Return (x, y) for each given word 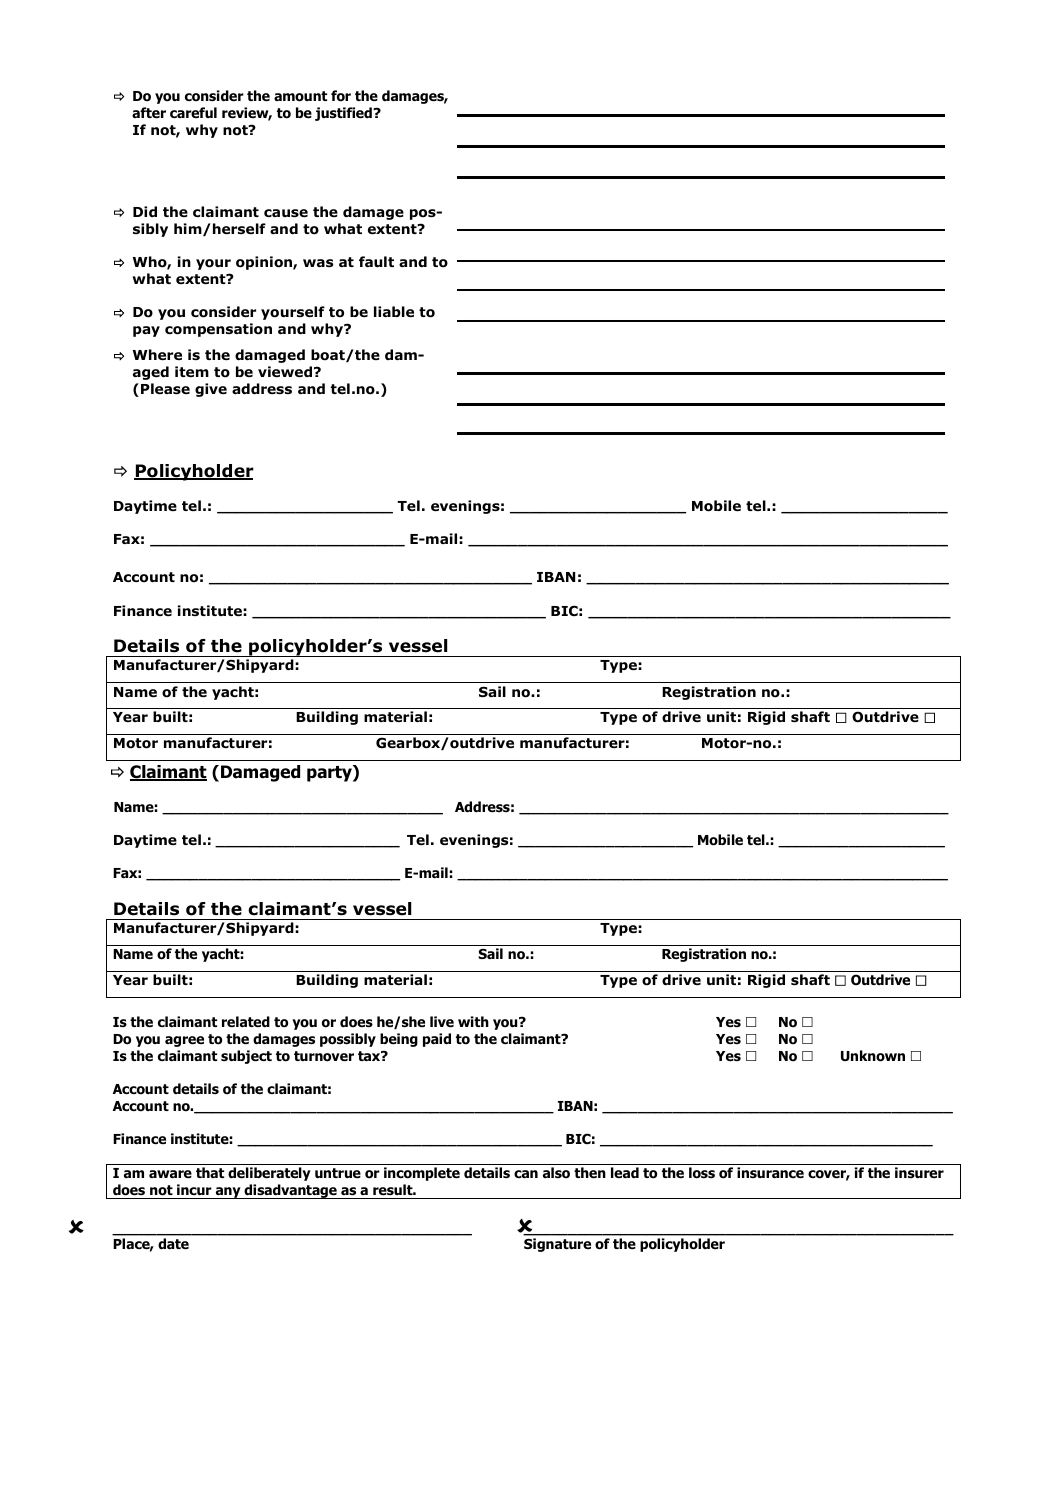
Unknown (873, 1056)
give (211, 390)
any (228, 1193)
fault (376, 261)
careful (193, 112)
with (473, 1021)
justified (344, 114)
